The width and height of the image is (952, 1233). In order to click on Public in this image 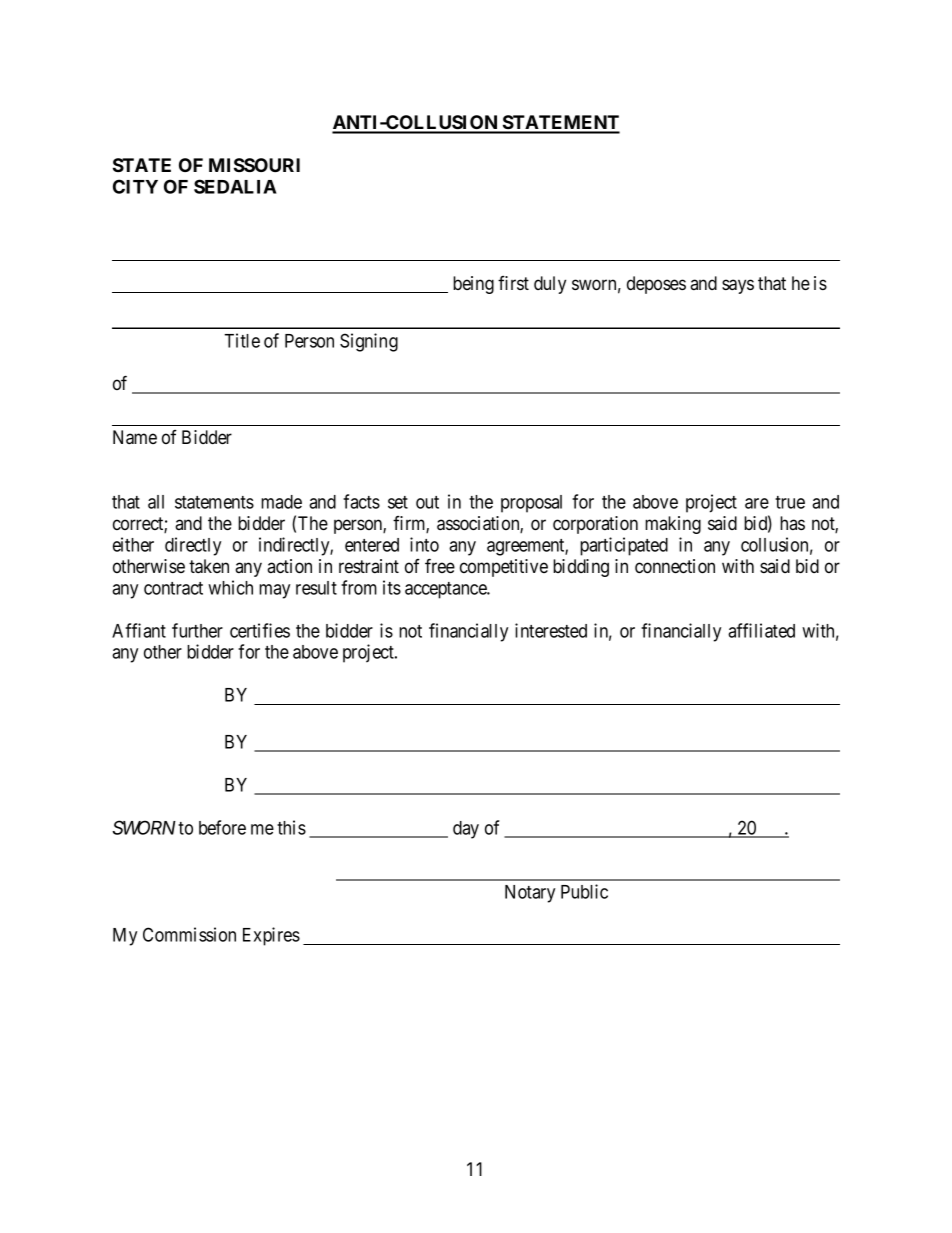, I will do `click(584, 891)`.
